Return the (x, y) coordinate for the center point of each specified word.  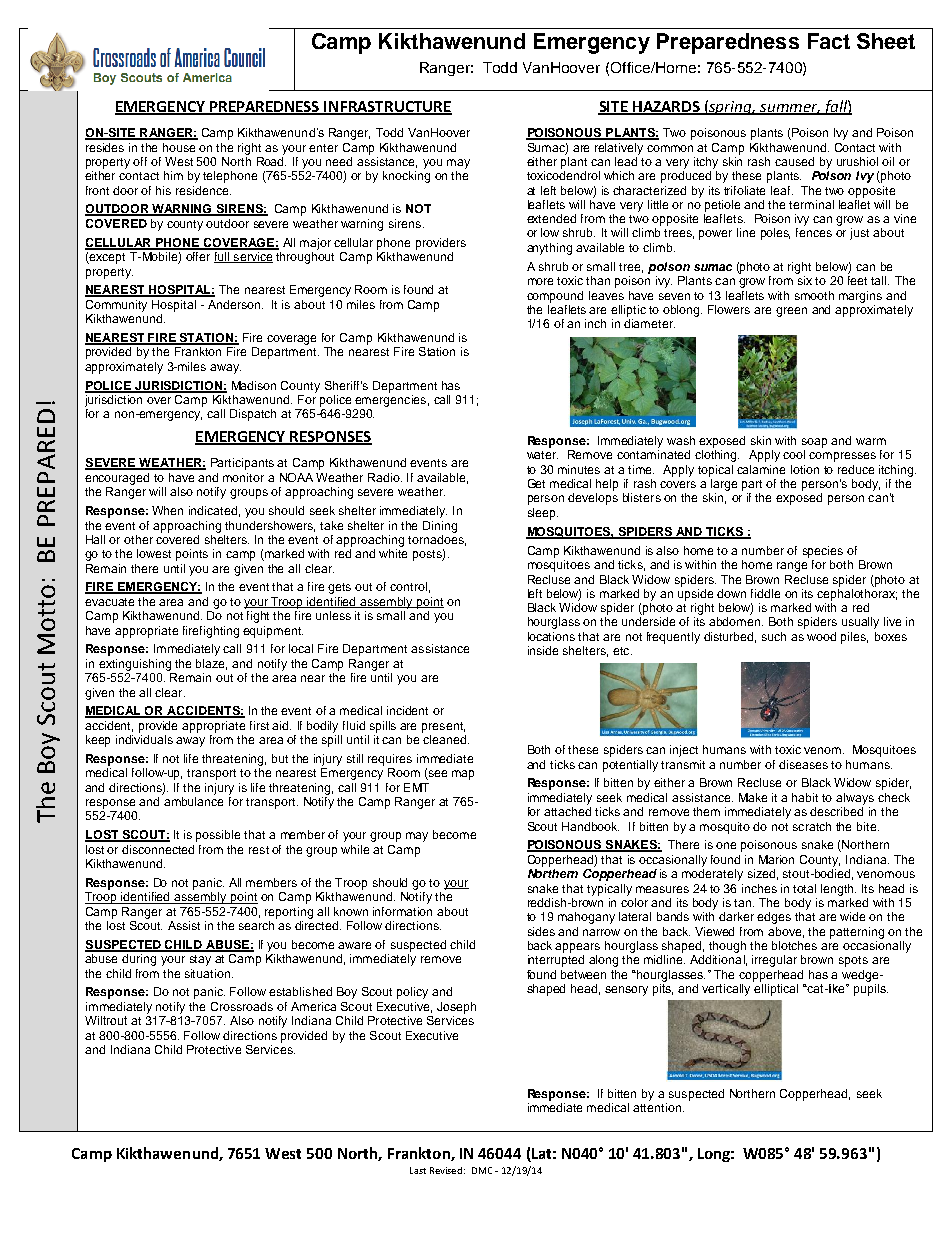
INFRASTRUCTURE (387, 107)
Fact (829, 41)
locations (551, 636)
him (173, 175)
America (313, 1006)
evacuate (109, 602)
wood (821, 636)
